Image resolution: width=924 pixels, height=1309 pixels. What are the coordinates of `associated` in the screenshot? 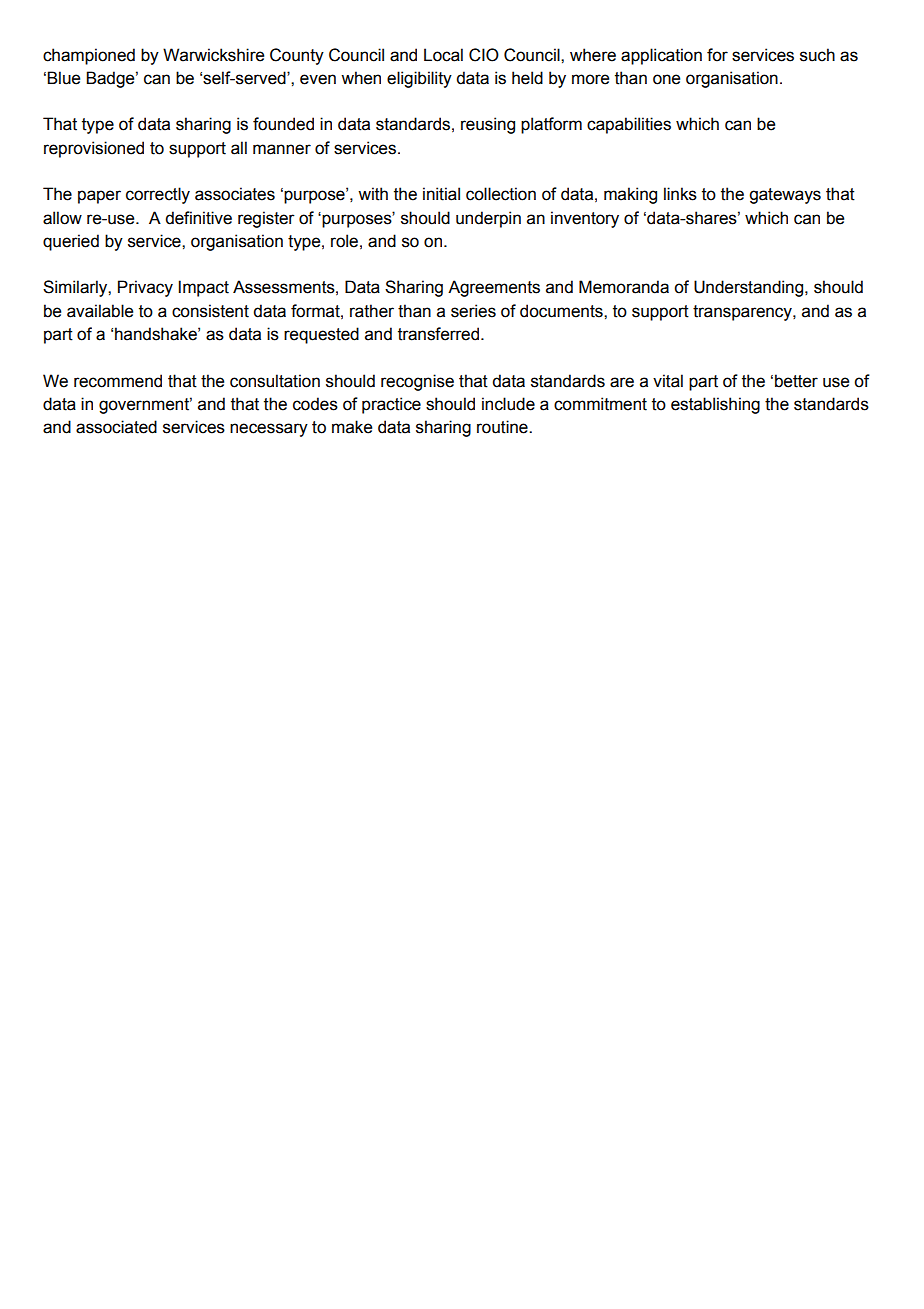 It's located at (116, 427).
